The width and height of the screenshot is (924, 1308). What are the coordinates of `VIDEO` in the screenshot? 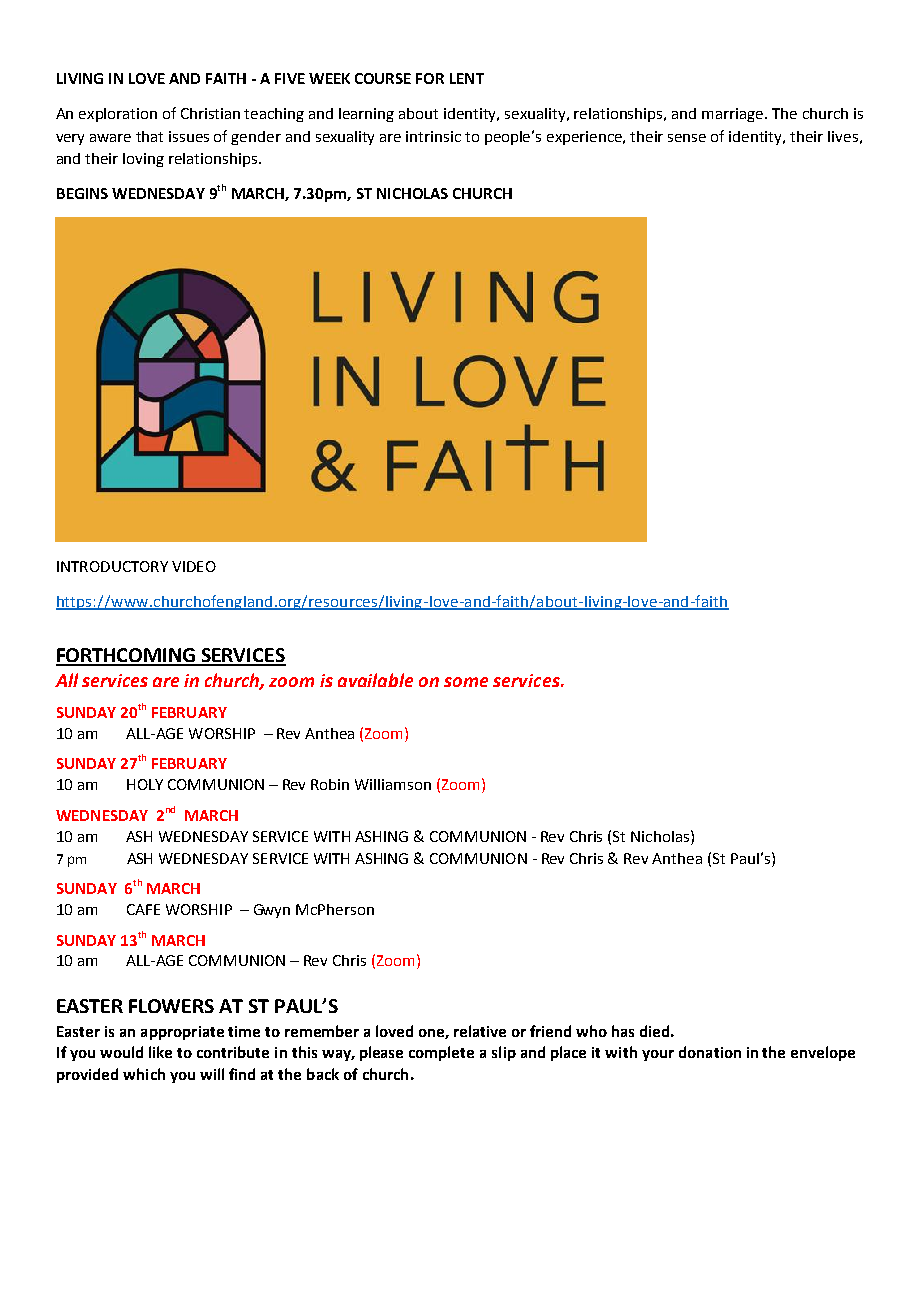 It's located at (194, 566).
